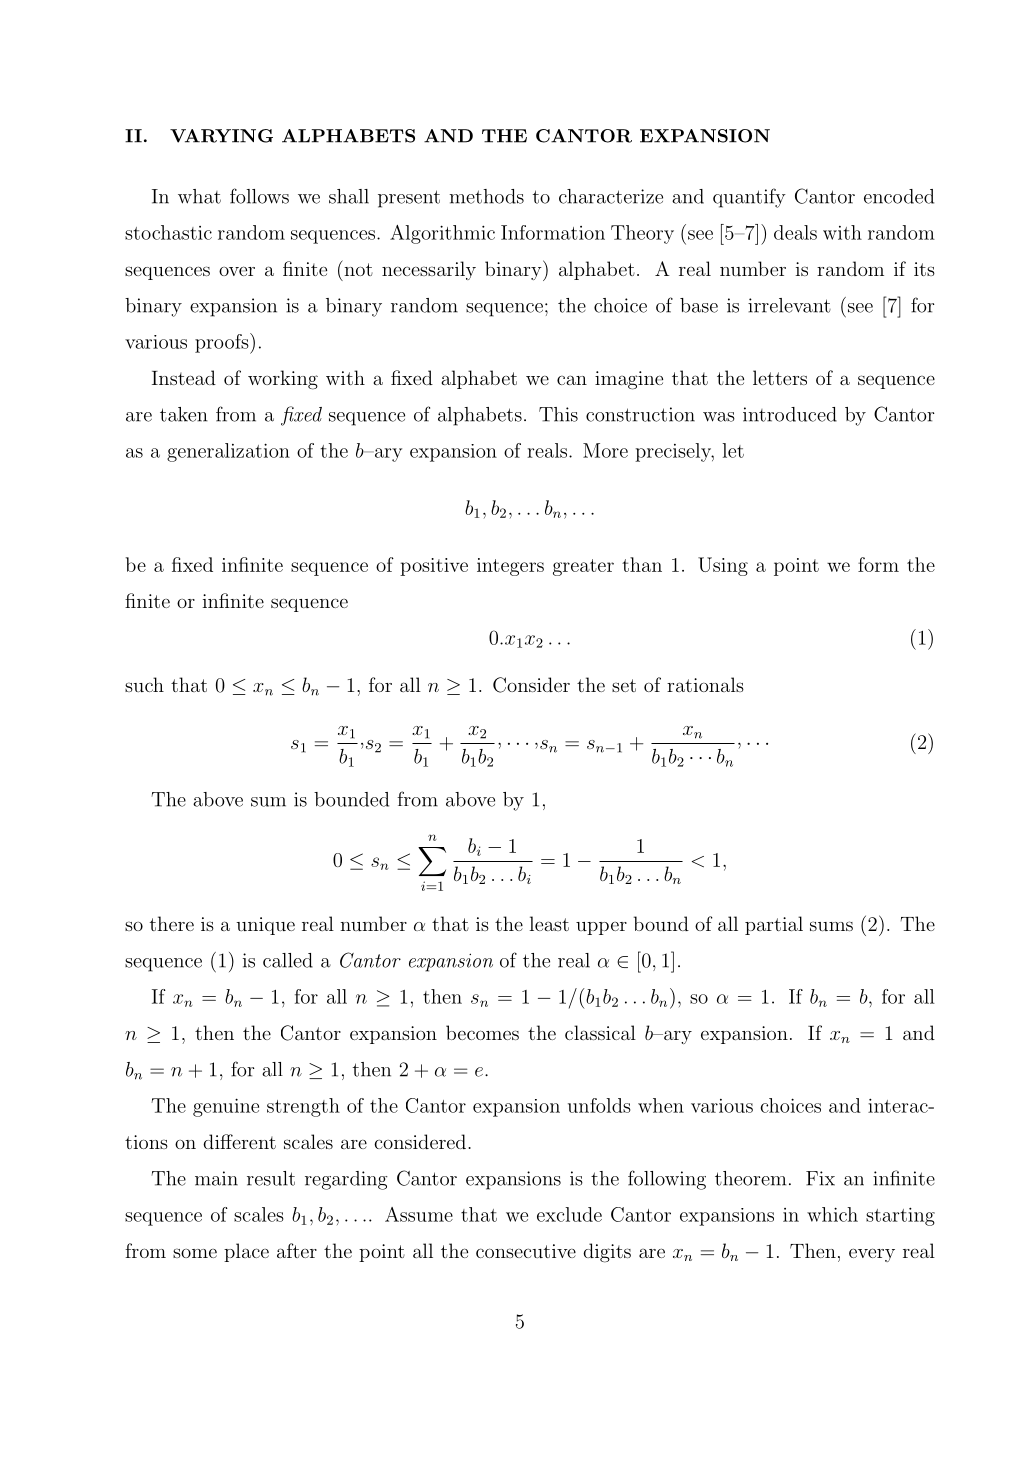  I want to click on Using, so click(723, 566).
